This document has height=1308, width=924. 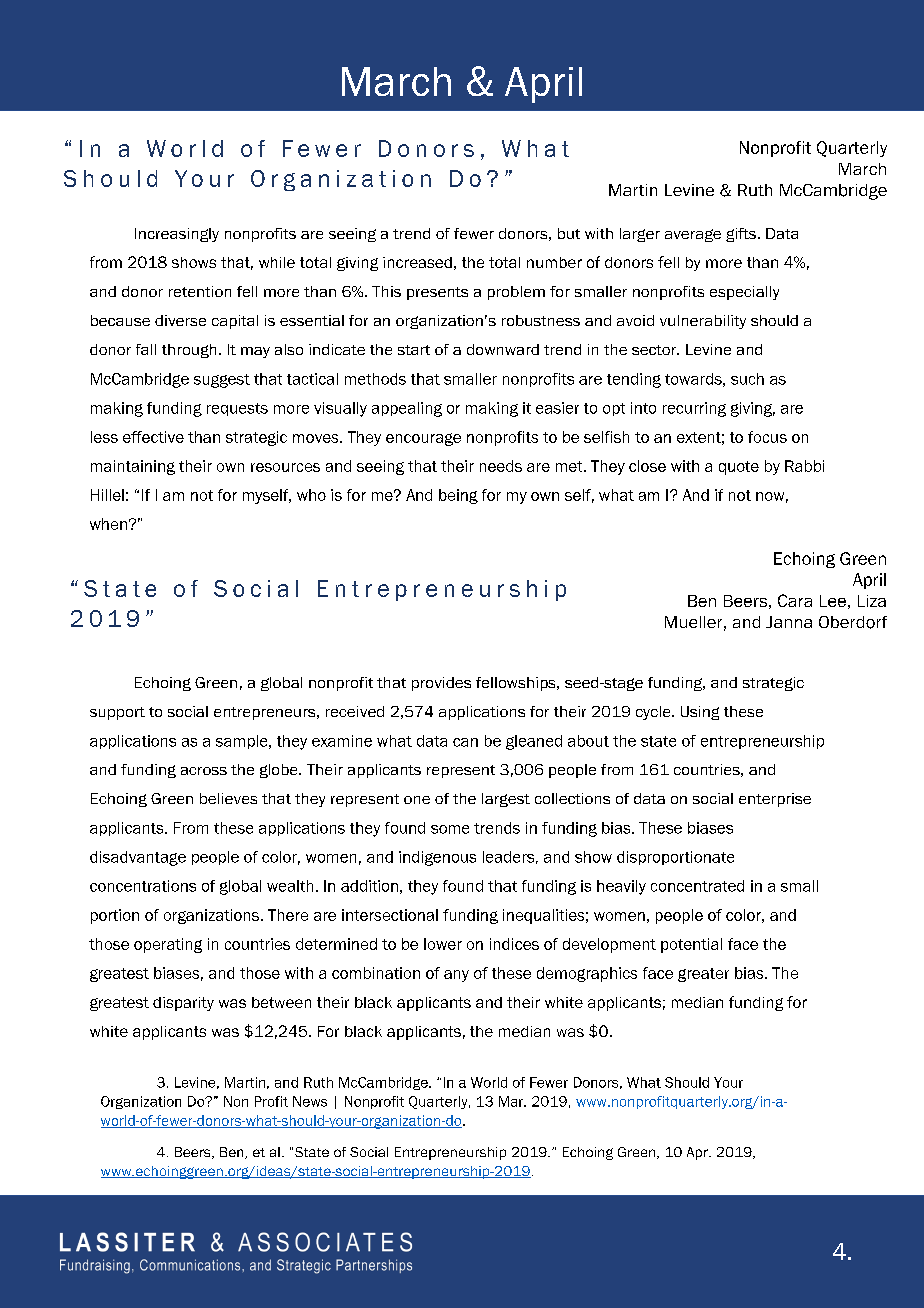 I want to click on problem, so click(x=516, y=293).
